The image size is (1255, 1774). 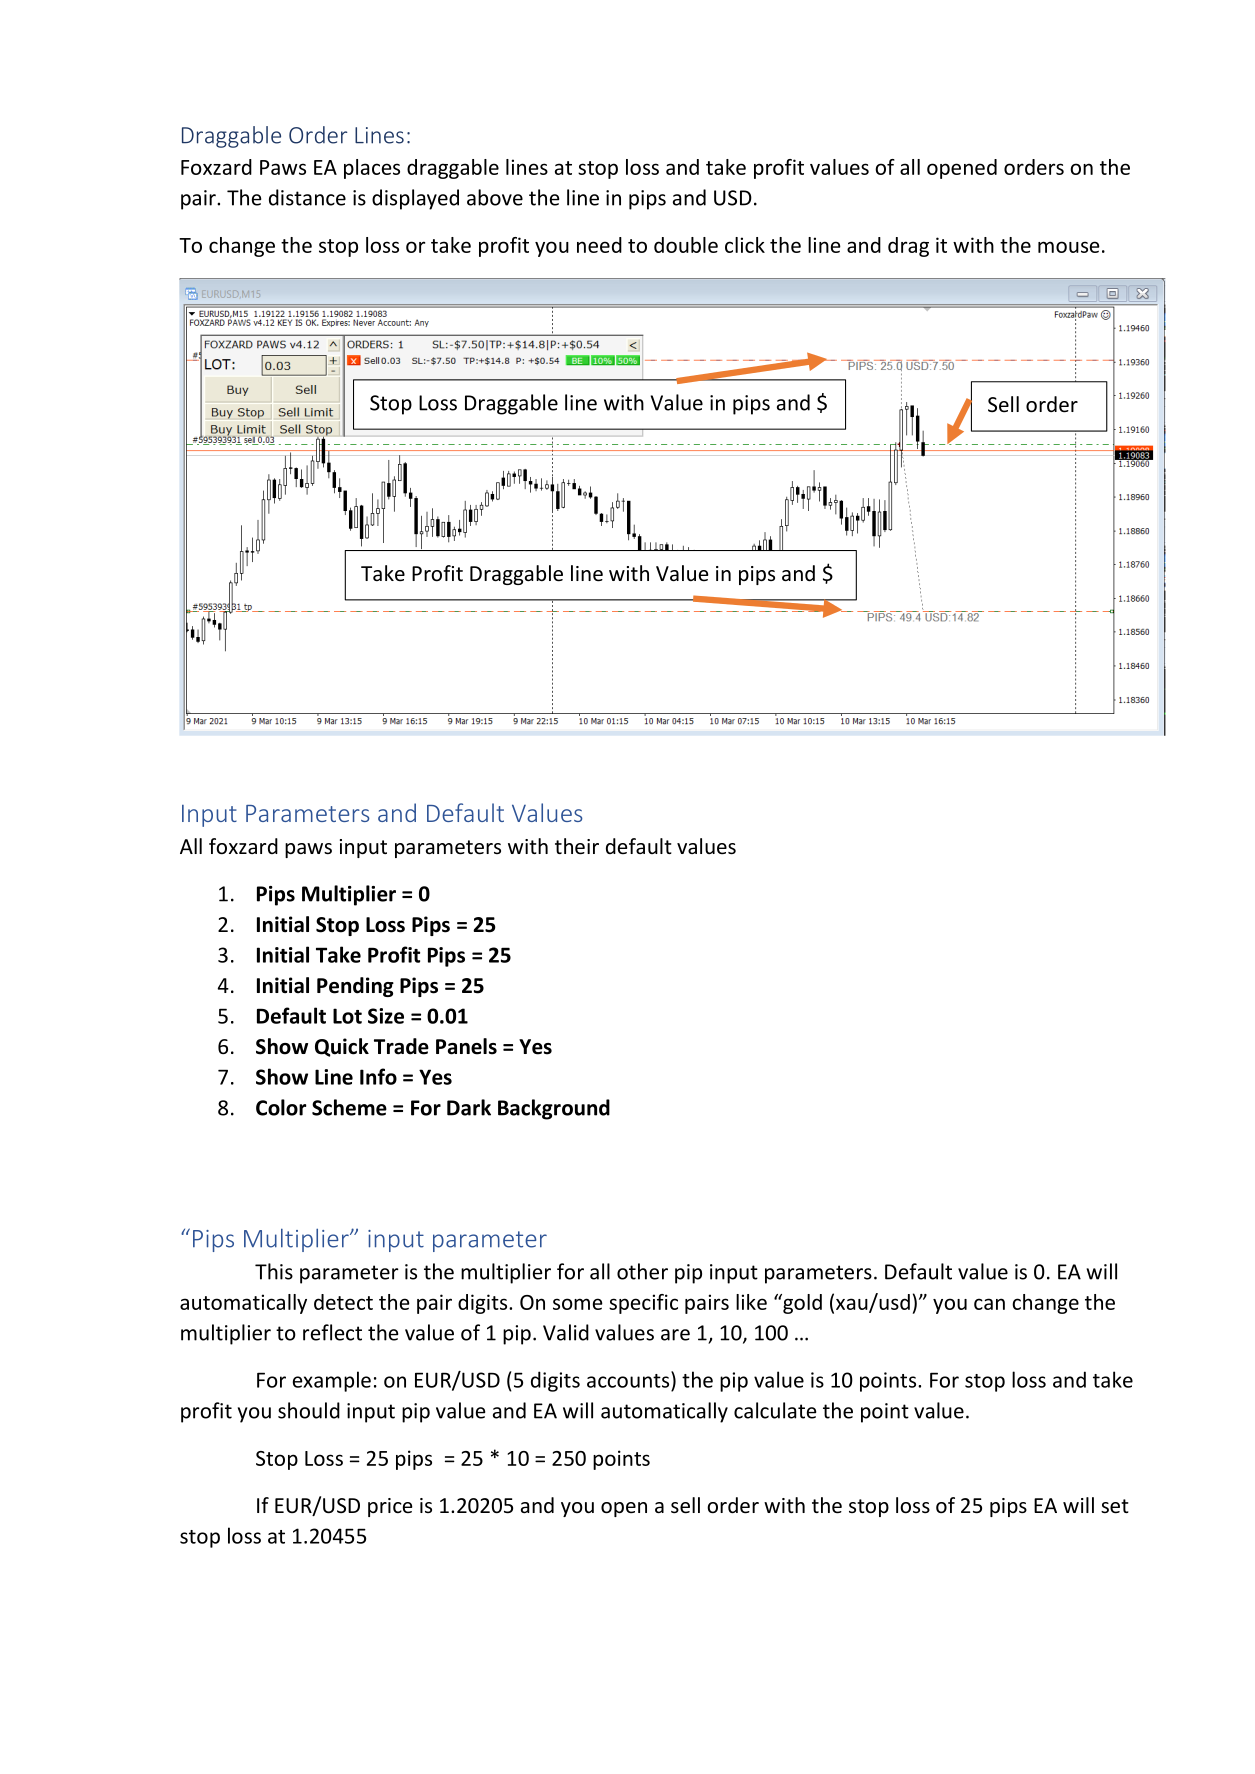 What do you see at coordinates (415, 199) in the document?
I see `displayed` at bounding box center [415, 199].
